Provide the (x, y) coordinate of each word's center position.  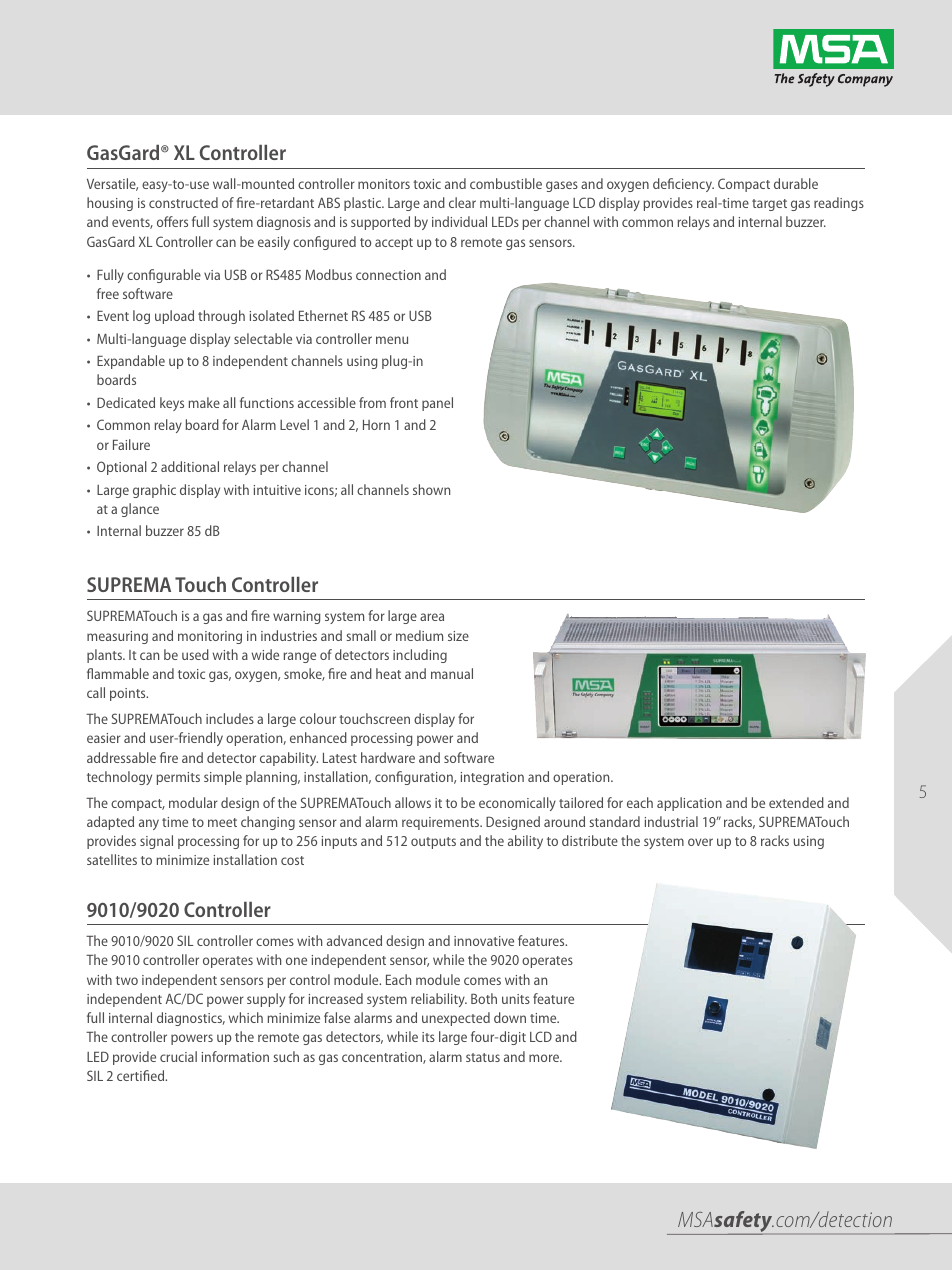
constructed (183, 202)
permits (178, 778)
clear (462, 202)
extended (796, 802)
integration (492, 778)
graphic (154, 491)
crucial (178, 1056)
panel (437, 404)
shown (431, 489)
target (769, 205)
